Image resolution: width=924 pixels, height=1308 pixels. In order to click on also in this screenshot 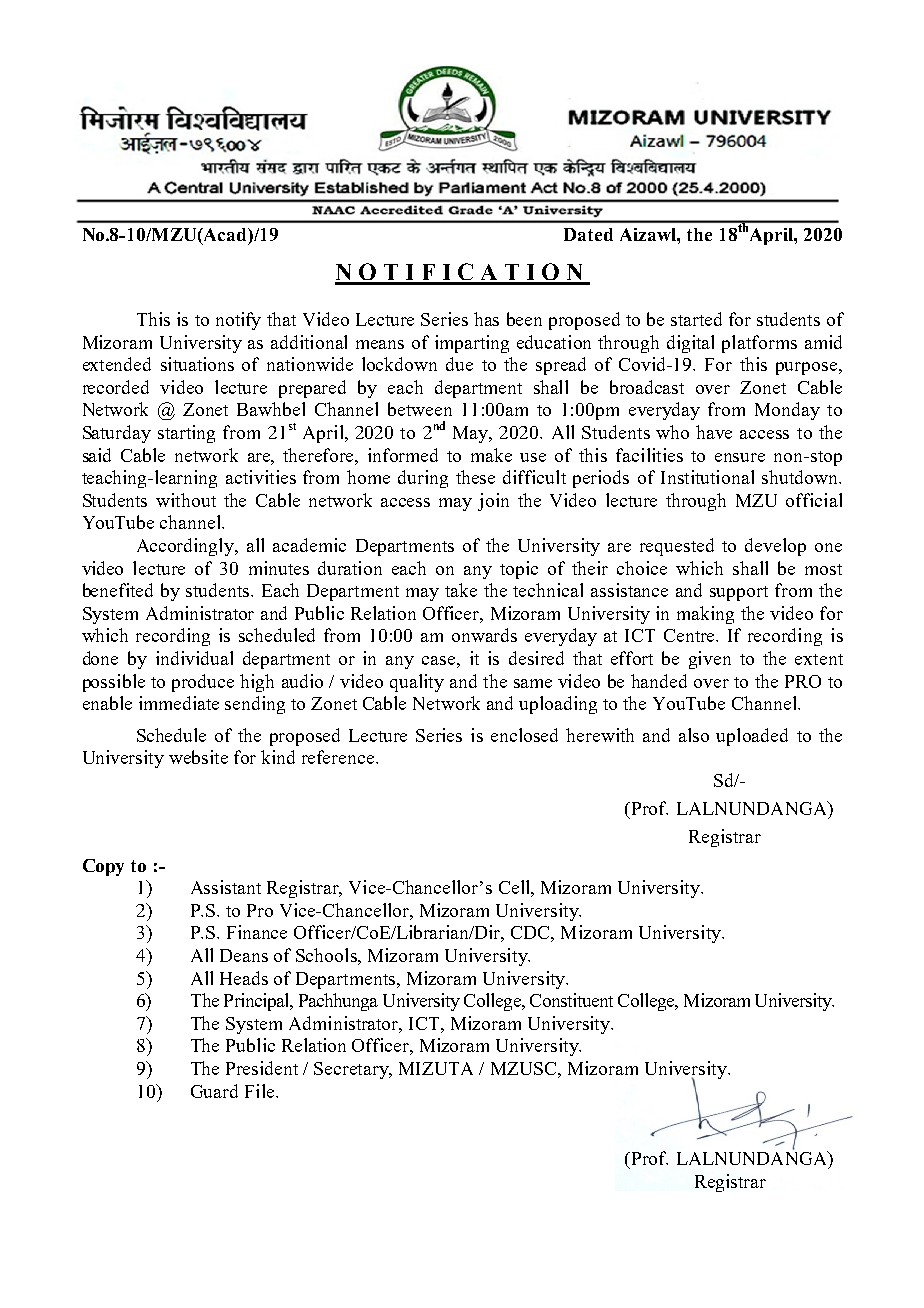, I will do `click(694, 735)`.
